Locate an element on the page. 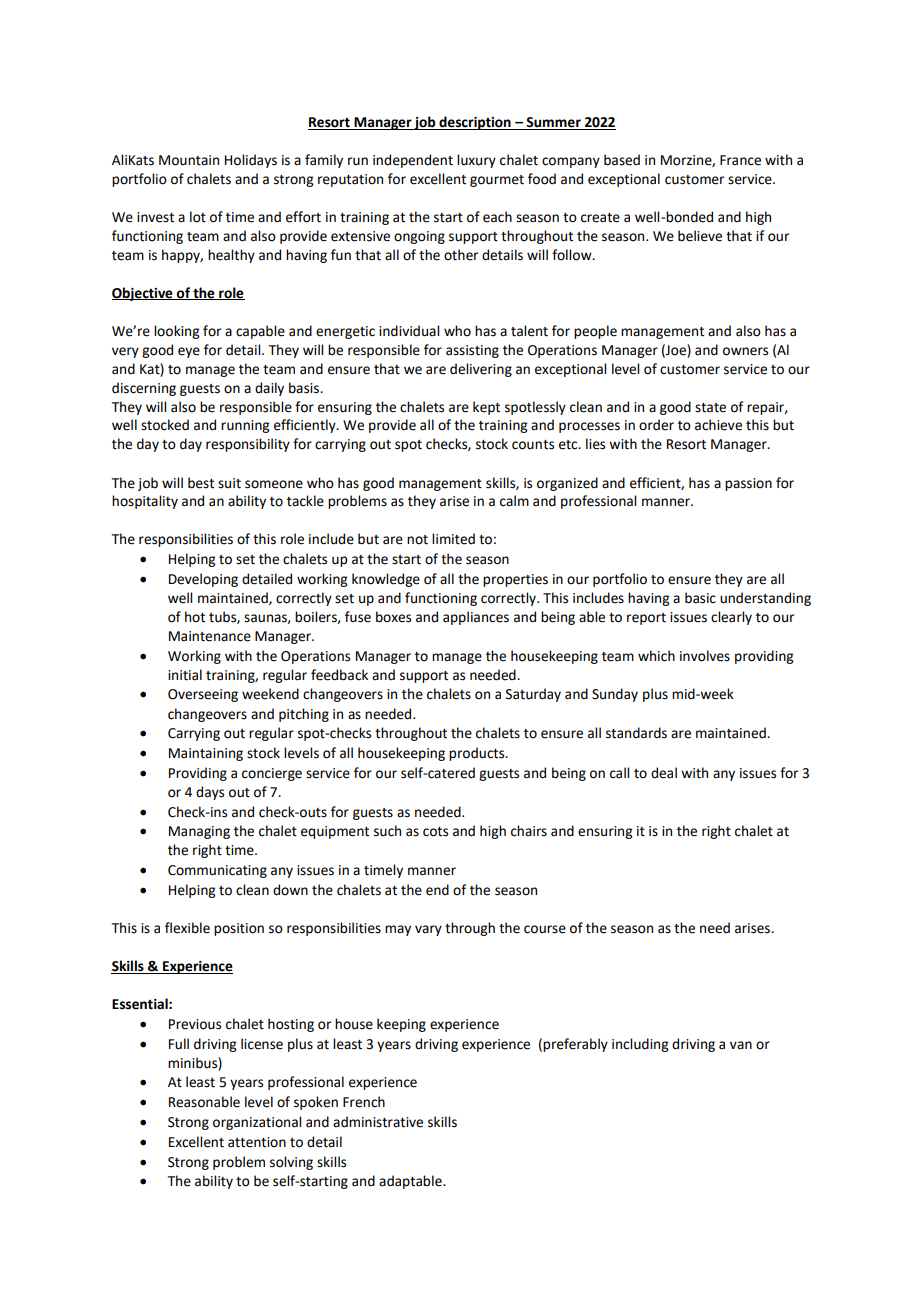 The height and width of the page is (1309, 924). state is located at coordinates (710, 408).
